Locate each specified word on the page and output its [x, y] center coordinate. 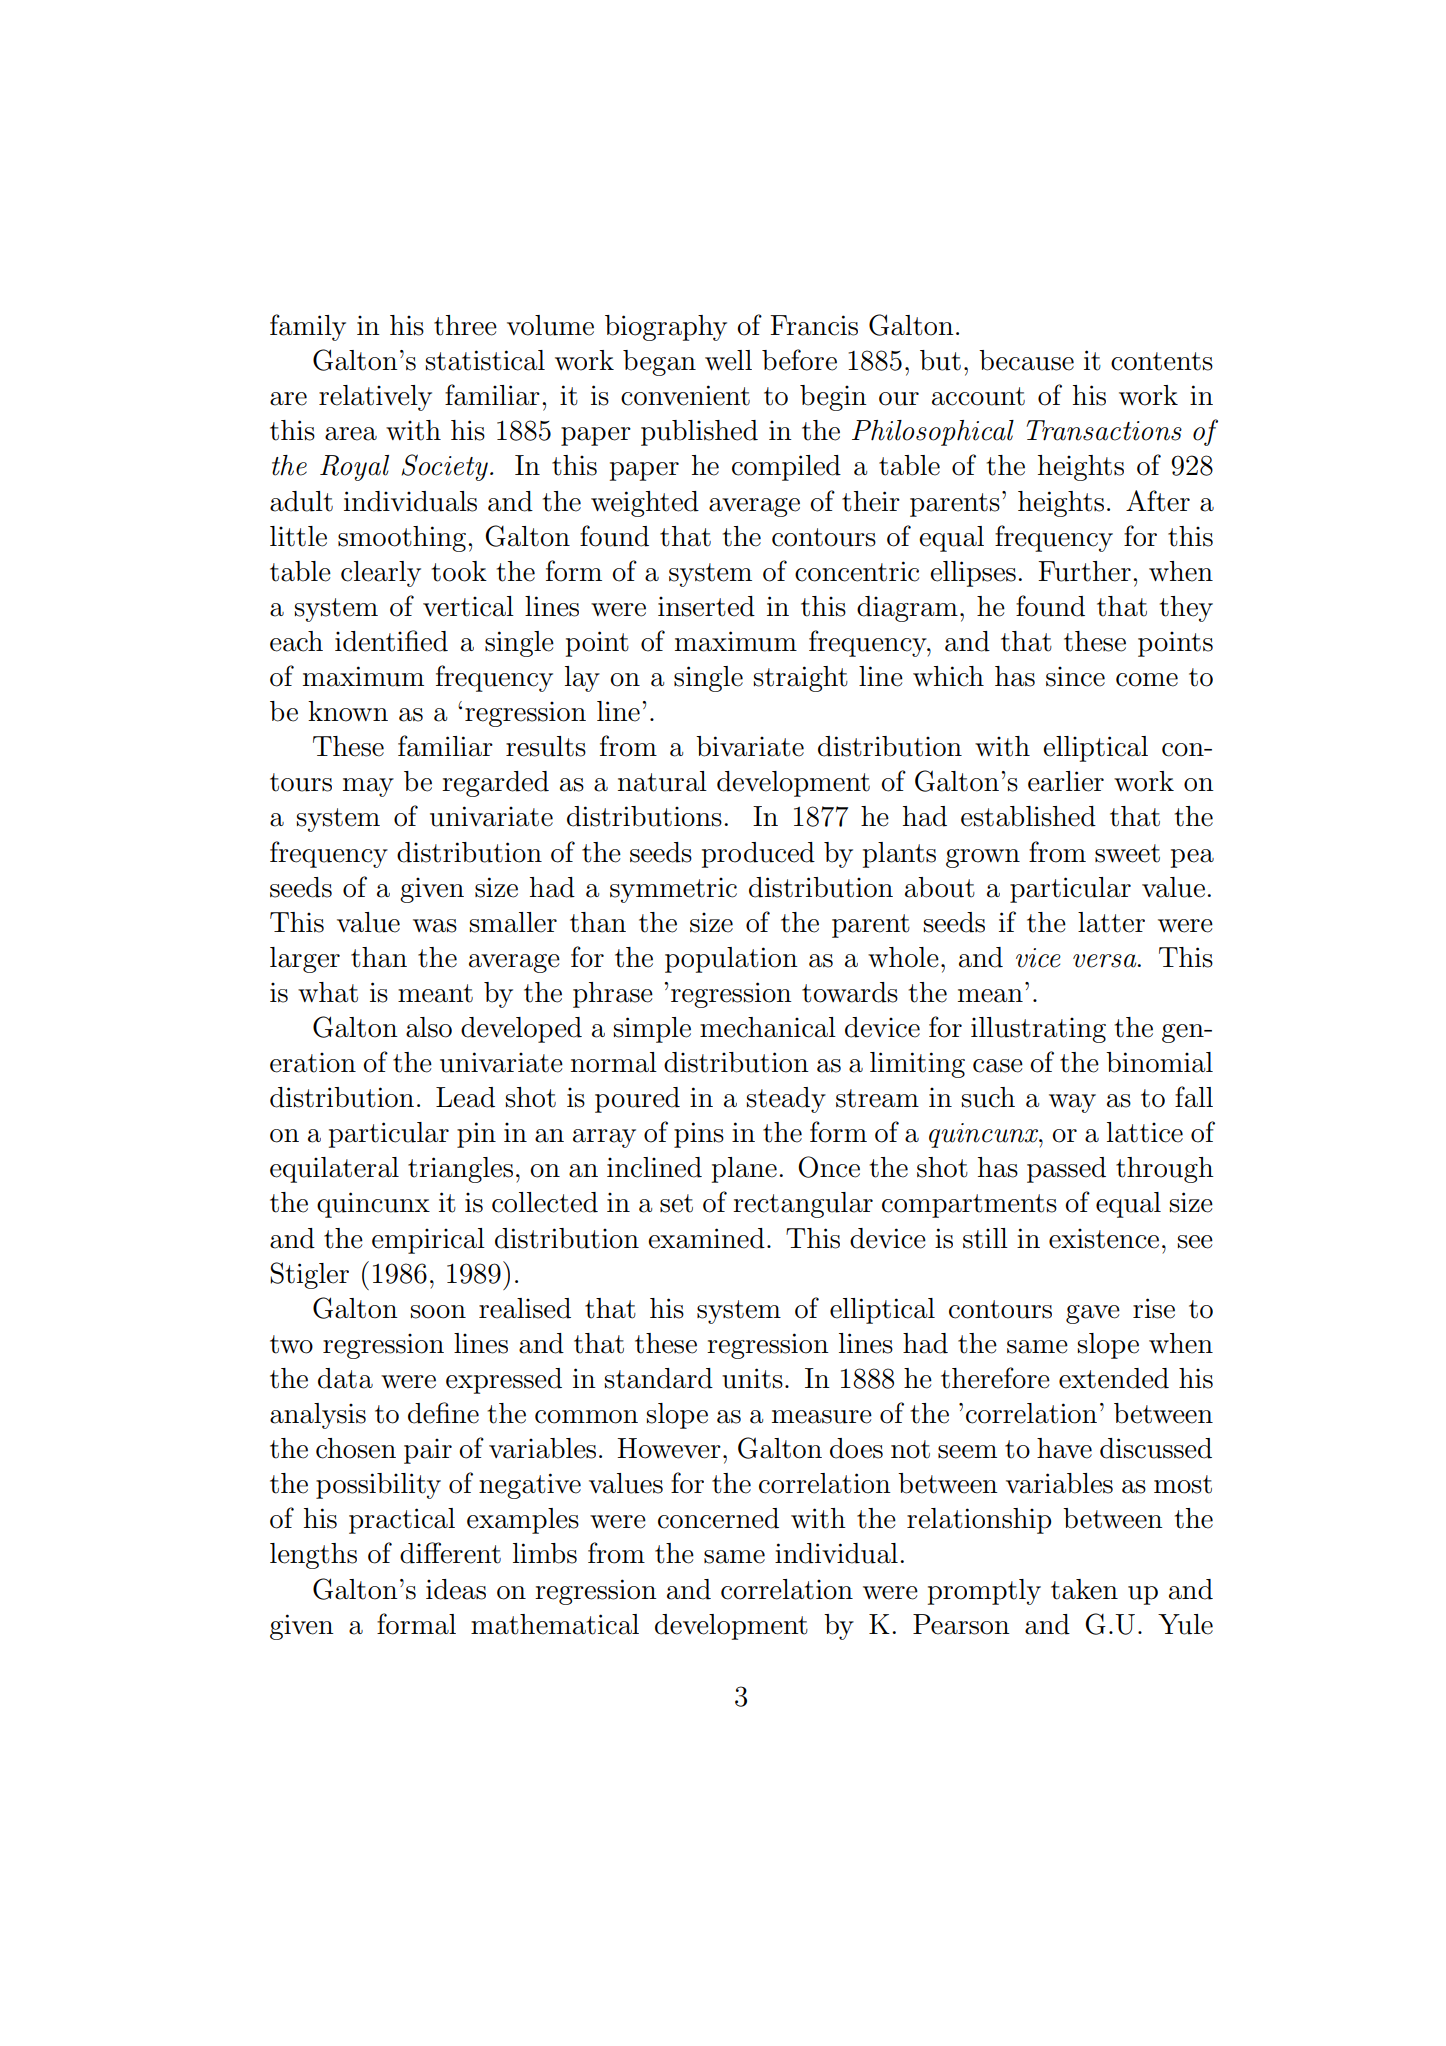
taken [1084, 1589]
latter [1111, 922]
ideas [456, 1589]
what [328, 992]
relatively [375, 398]
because [1026, 360]
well [728, 360]
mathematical [555, 1624]
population [731, 960]
